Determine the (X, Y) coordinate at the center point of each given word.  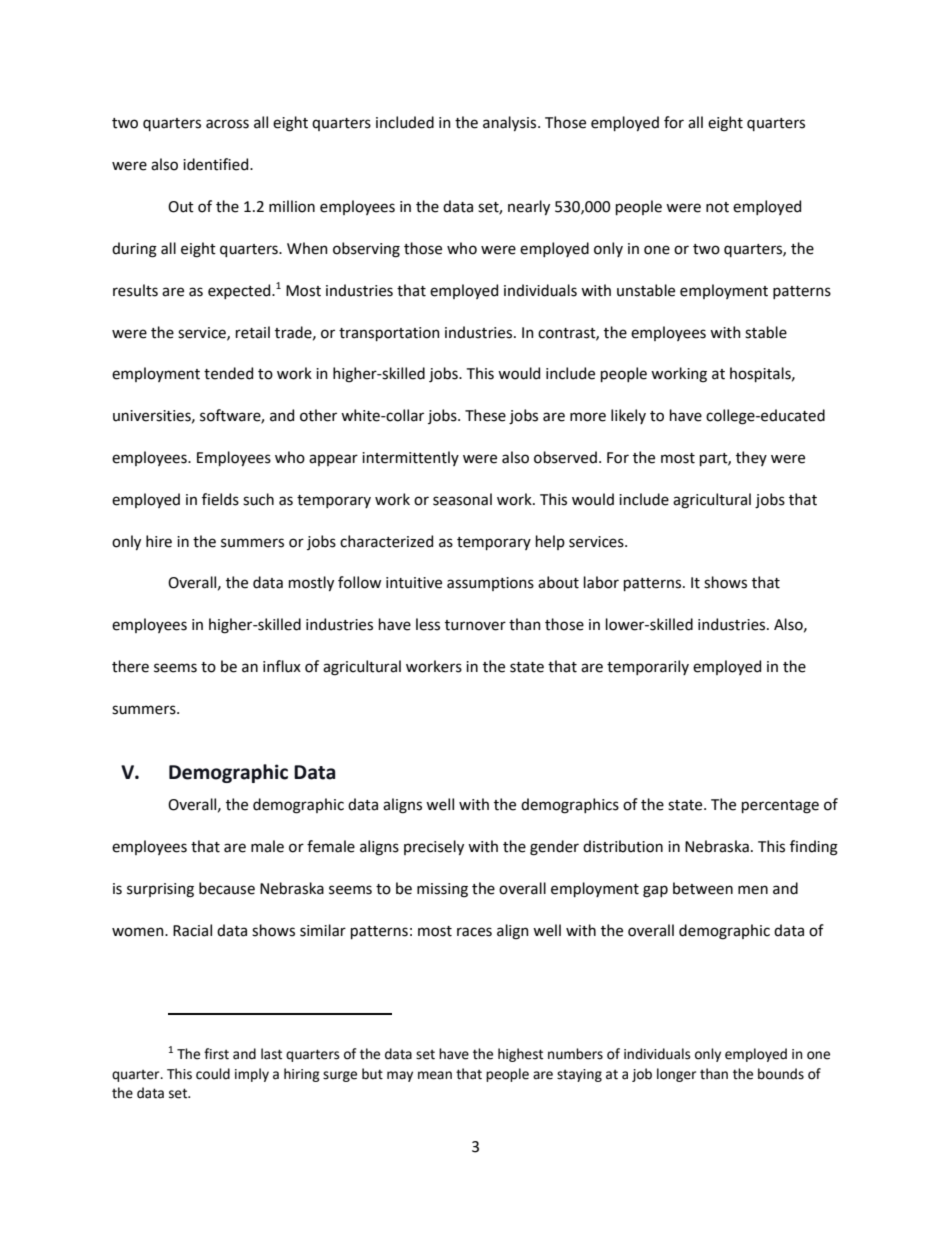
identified (217, 164)
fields (220, 499)
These (485, 415)
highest (520, 1055)
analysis (511, 123)
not (717, 207)
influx (282, 666)
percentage (780, 807)
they (751, 458)
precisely (434, 847)
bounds (781, 1074)
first (216, 1054)
